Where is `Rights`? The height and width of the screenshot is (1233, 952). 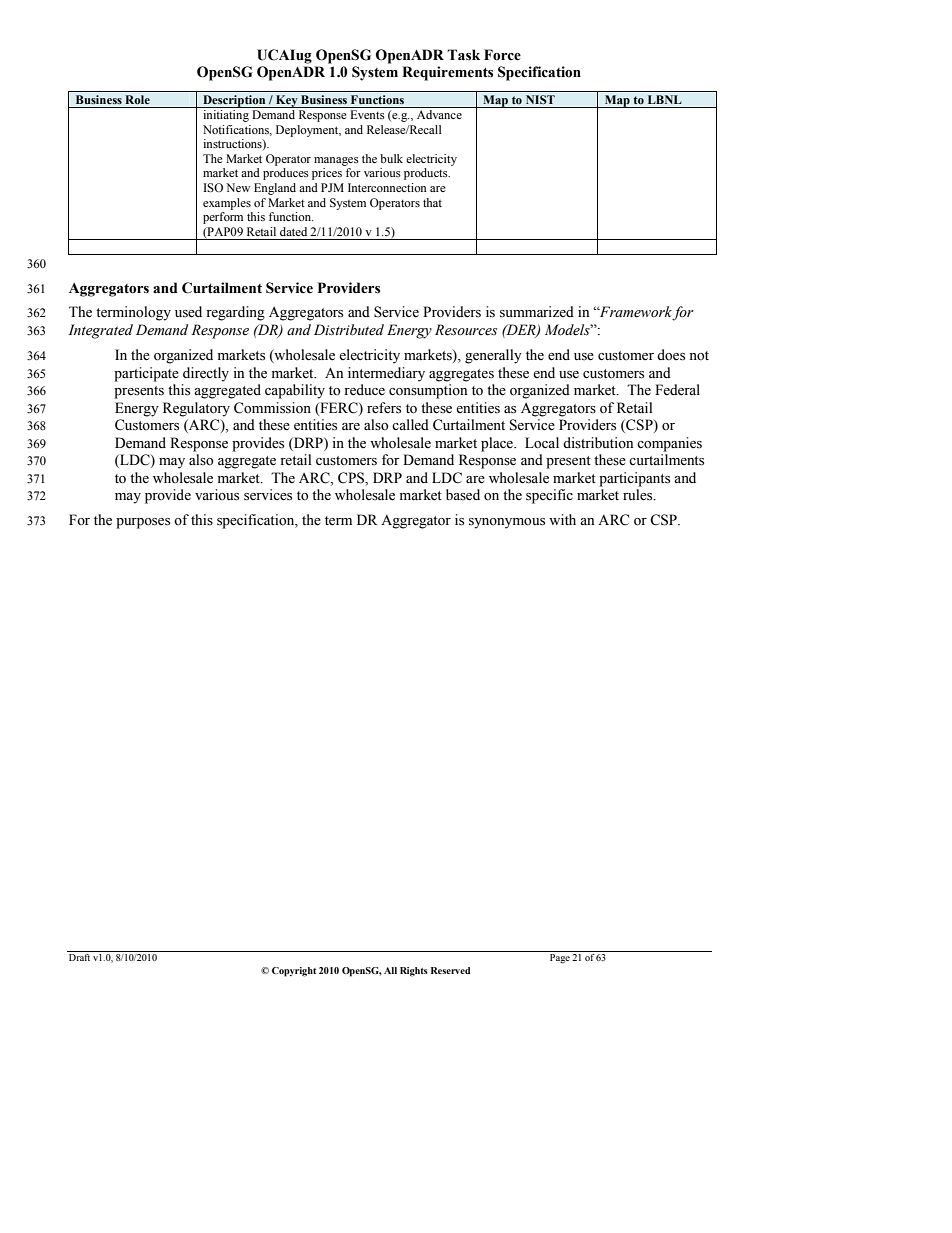
Rights is located at coordinates (414, 972).
